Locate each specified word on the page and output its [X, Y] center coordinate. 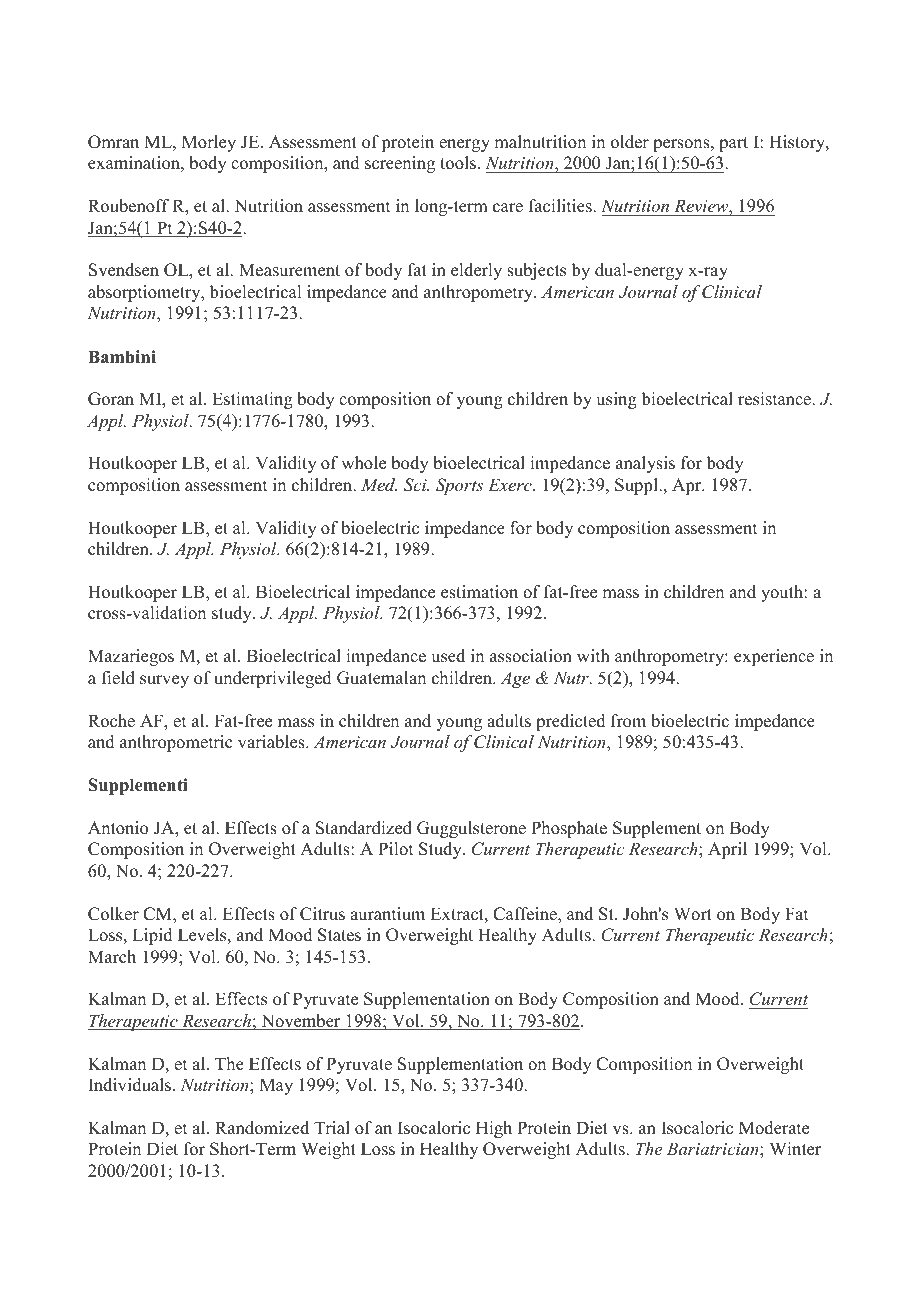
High [494, 1129]
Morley [209, 143]
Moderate [774, 1128]
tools [459, 163]
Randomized [262, 1128]
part [733, 144]
